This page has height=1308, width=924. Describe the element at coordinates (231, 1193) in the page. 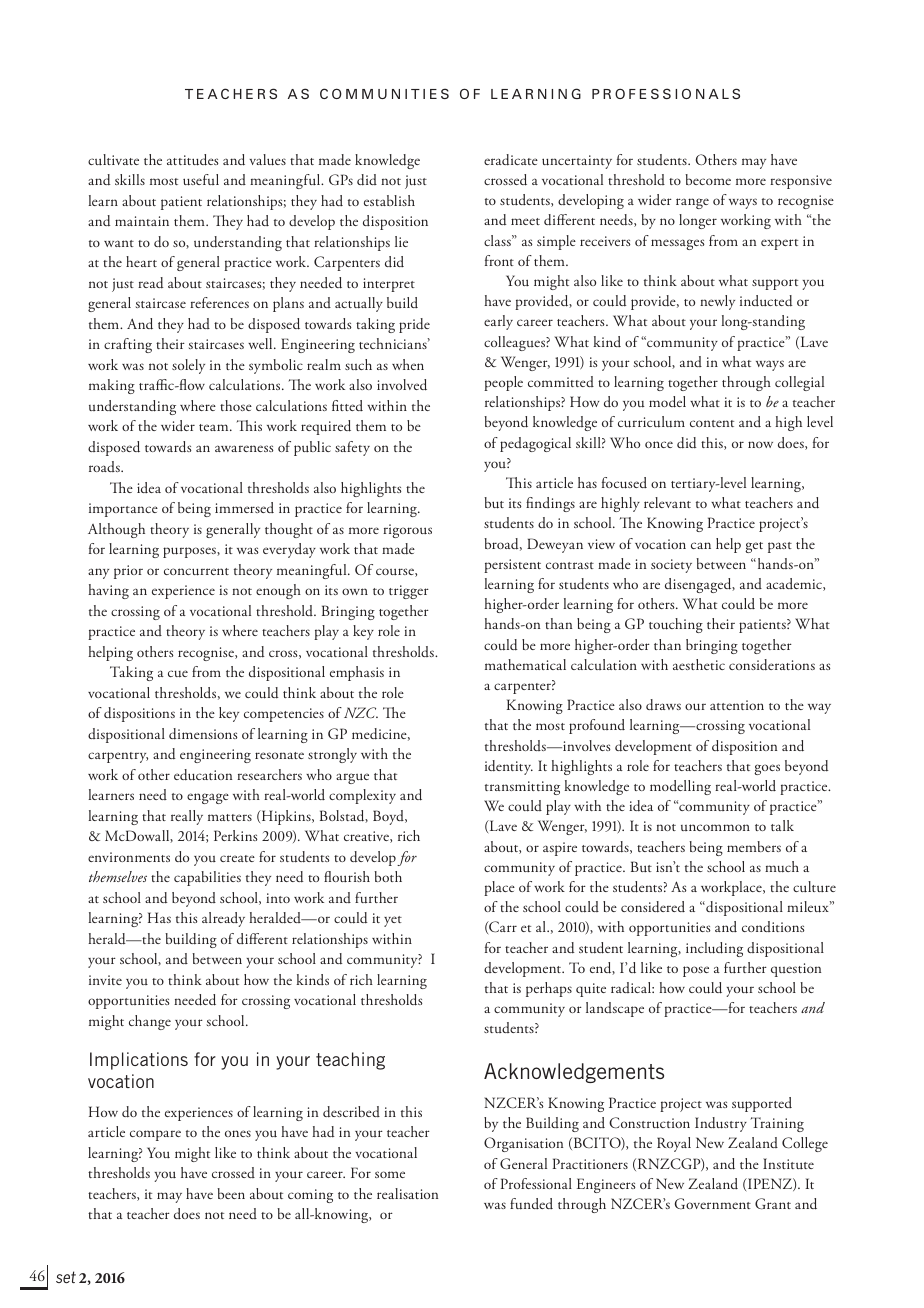

I see `been` at that location.
